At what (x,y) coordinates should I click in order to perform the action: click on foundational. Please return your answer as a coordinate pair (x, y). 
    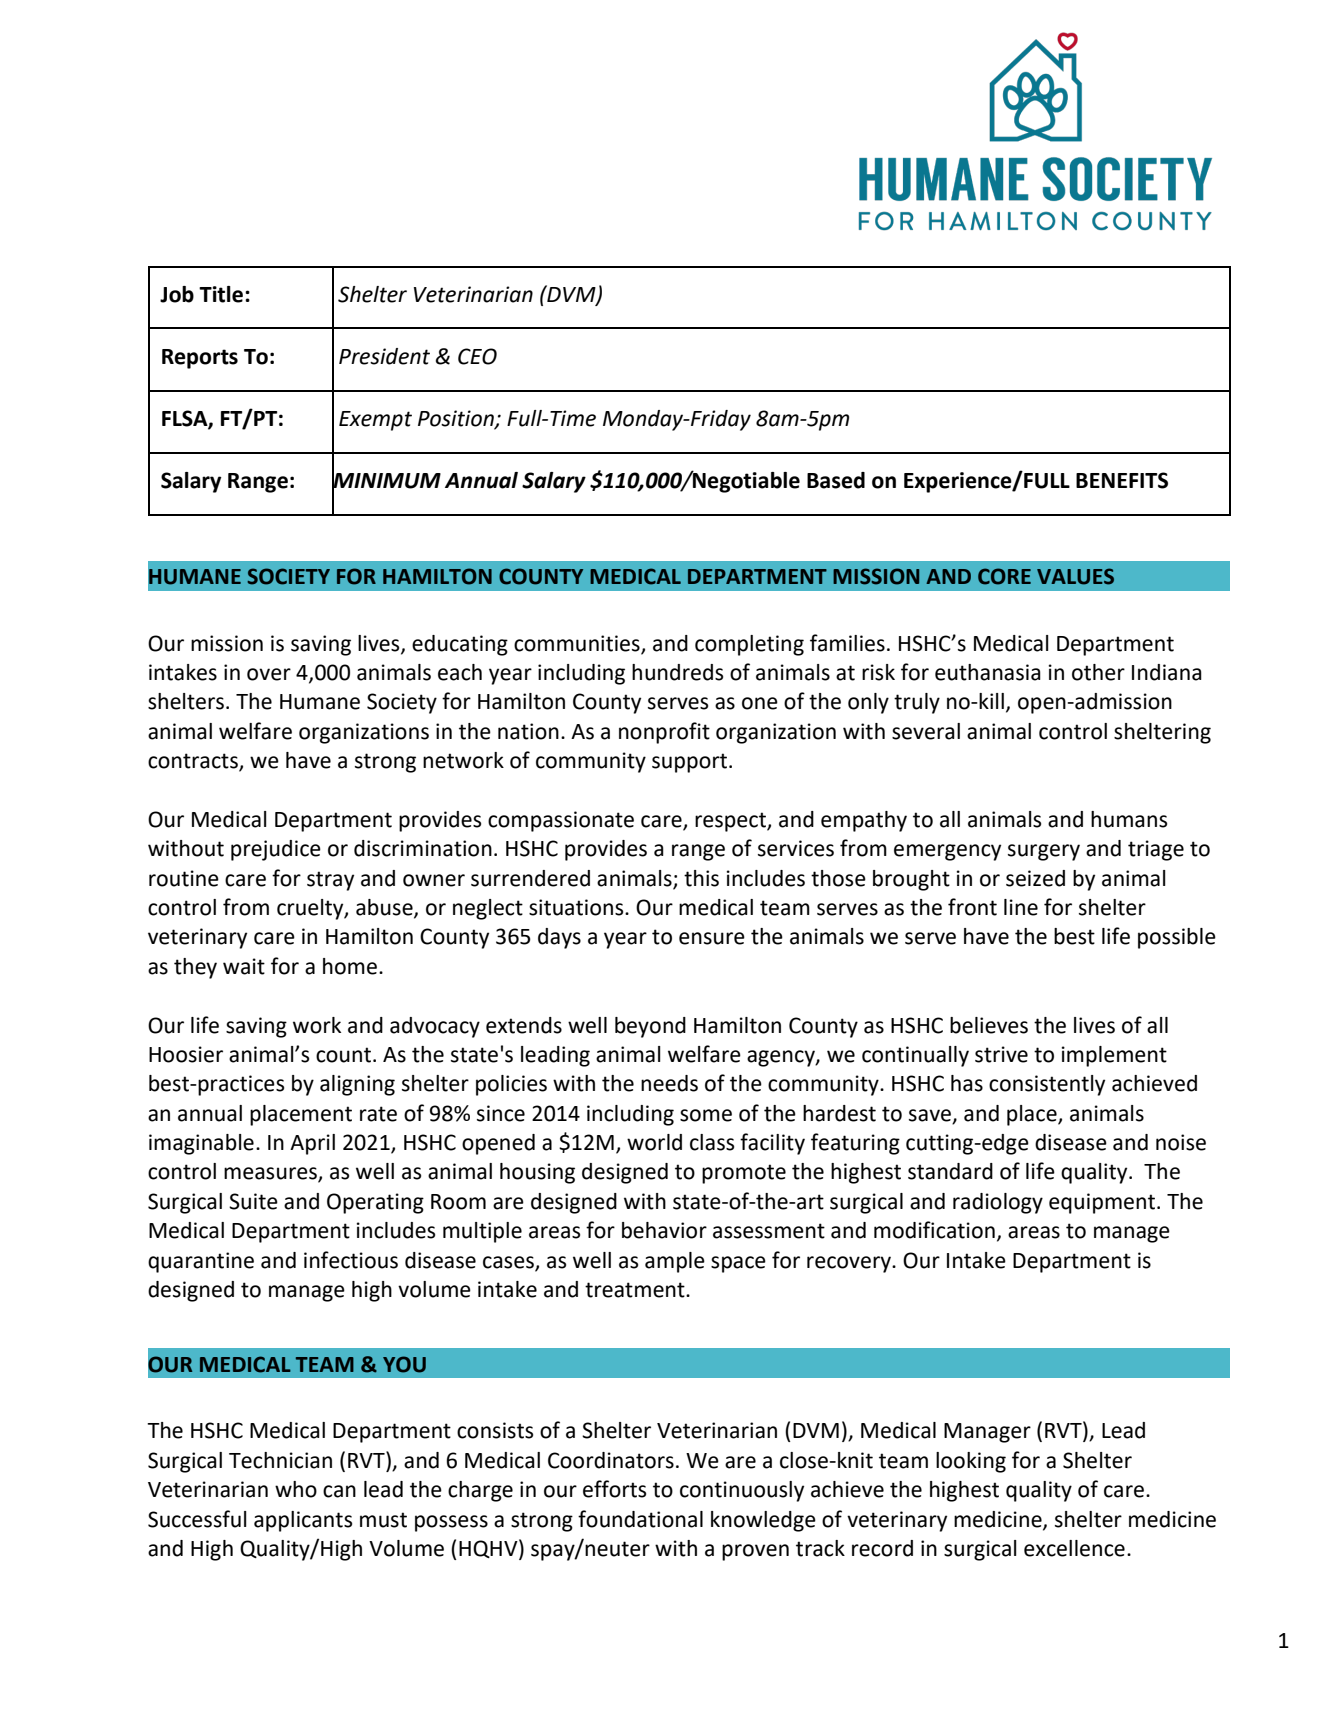
    Looking at the image, I should click on (640, 1519).
